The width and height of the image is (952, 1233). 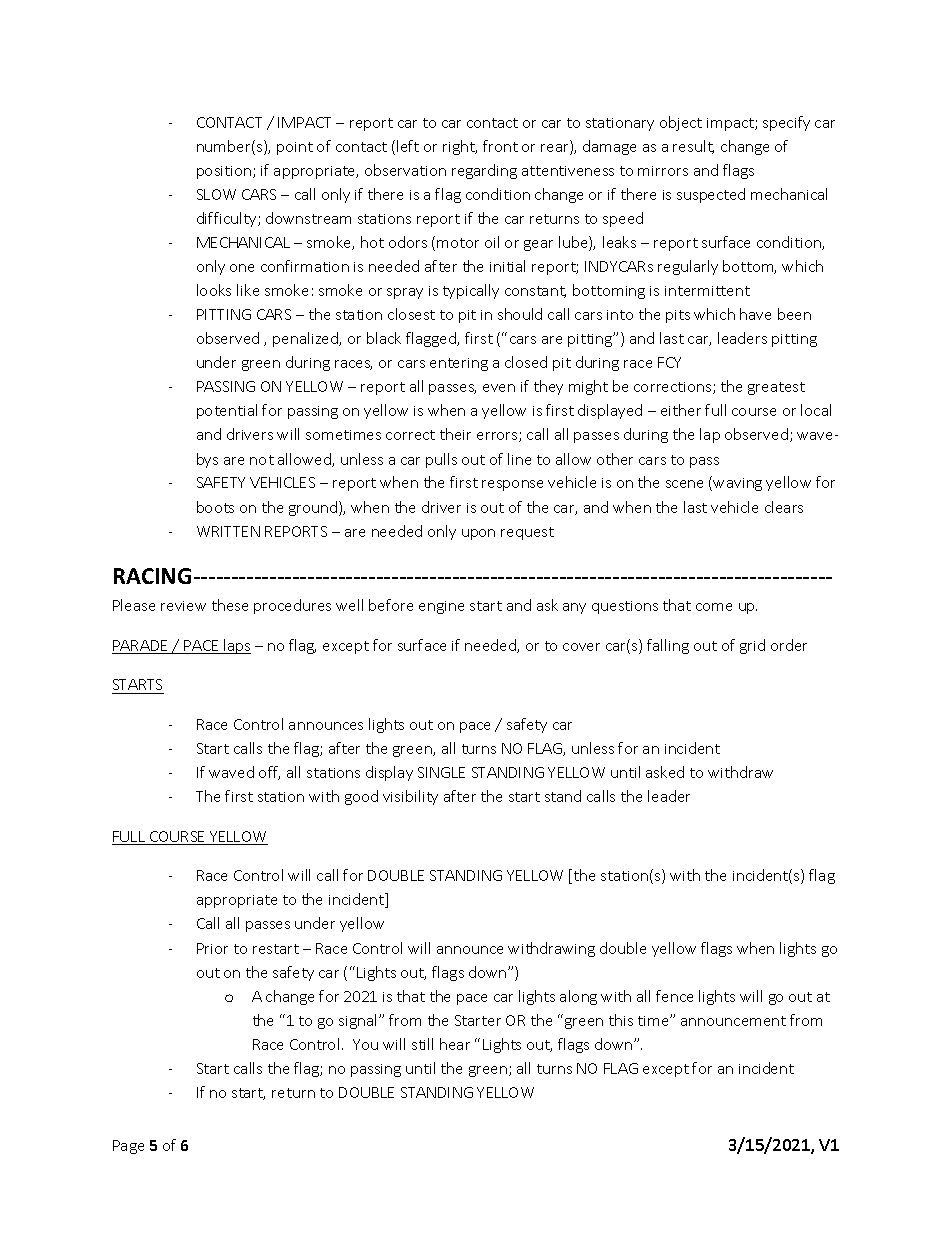 I want to click on engine, so click(x=441, y=607).
